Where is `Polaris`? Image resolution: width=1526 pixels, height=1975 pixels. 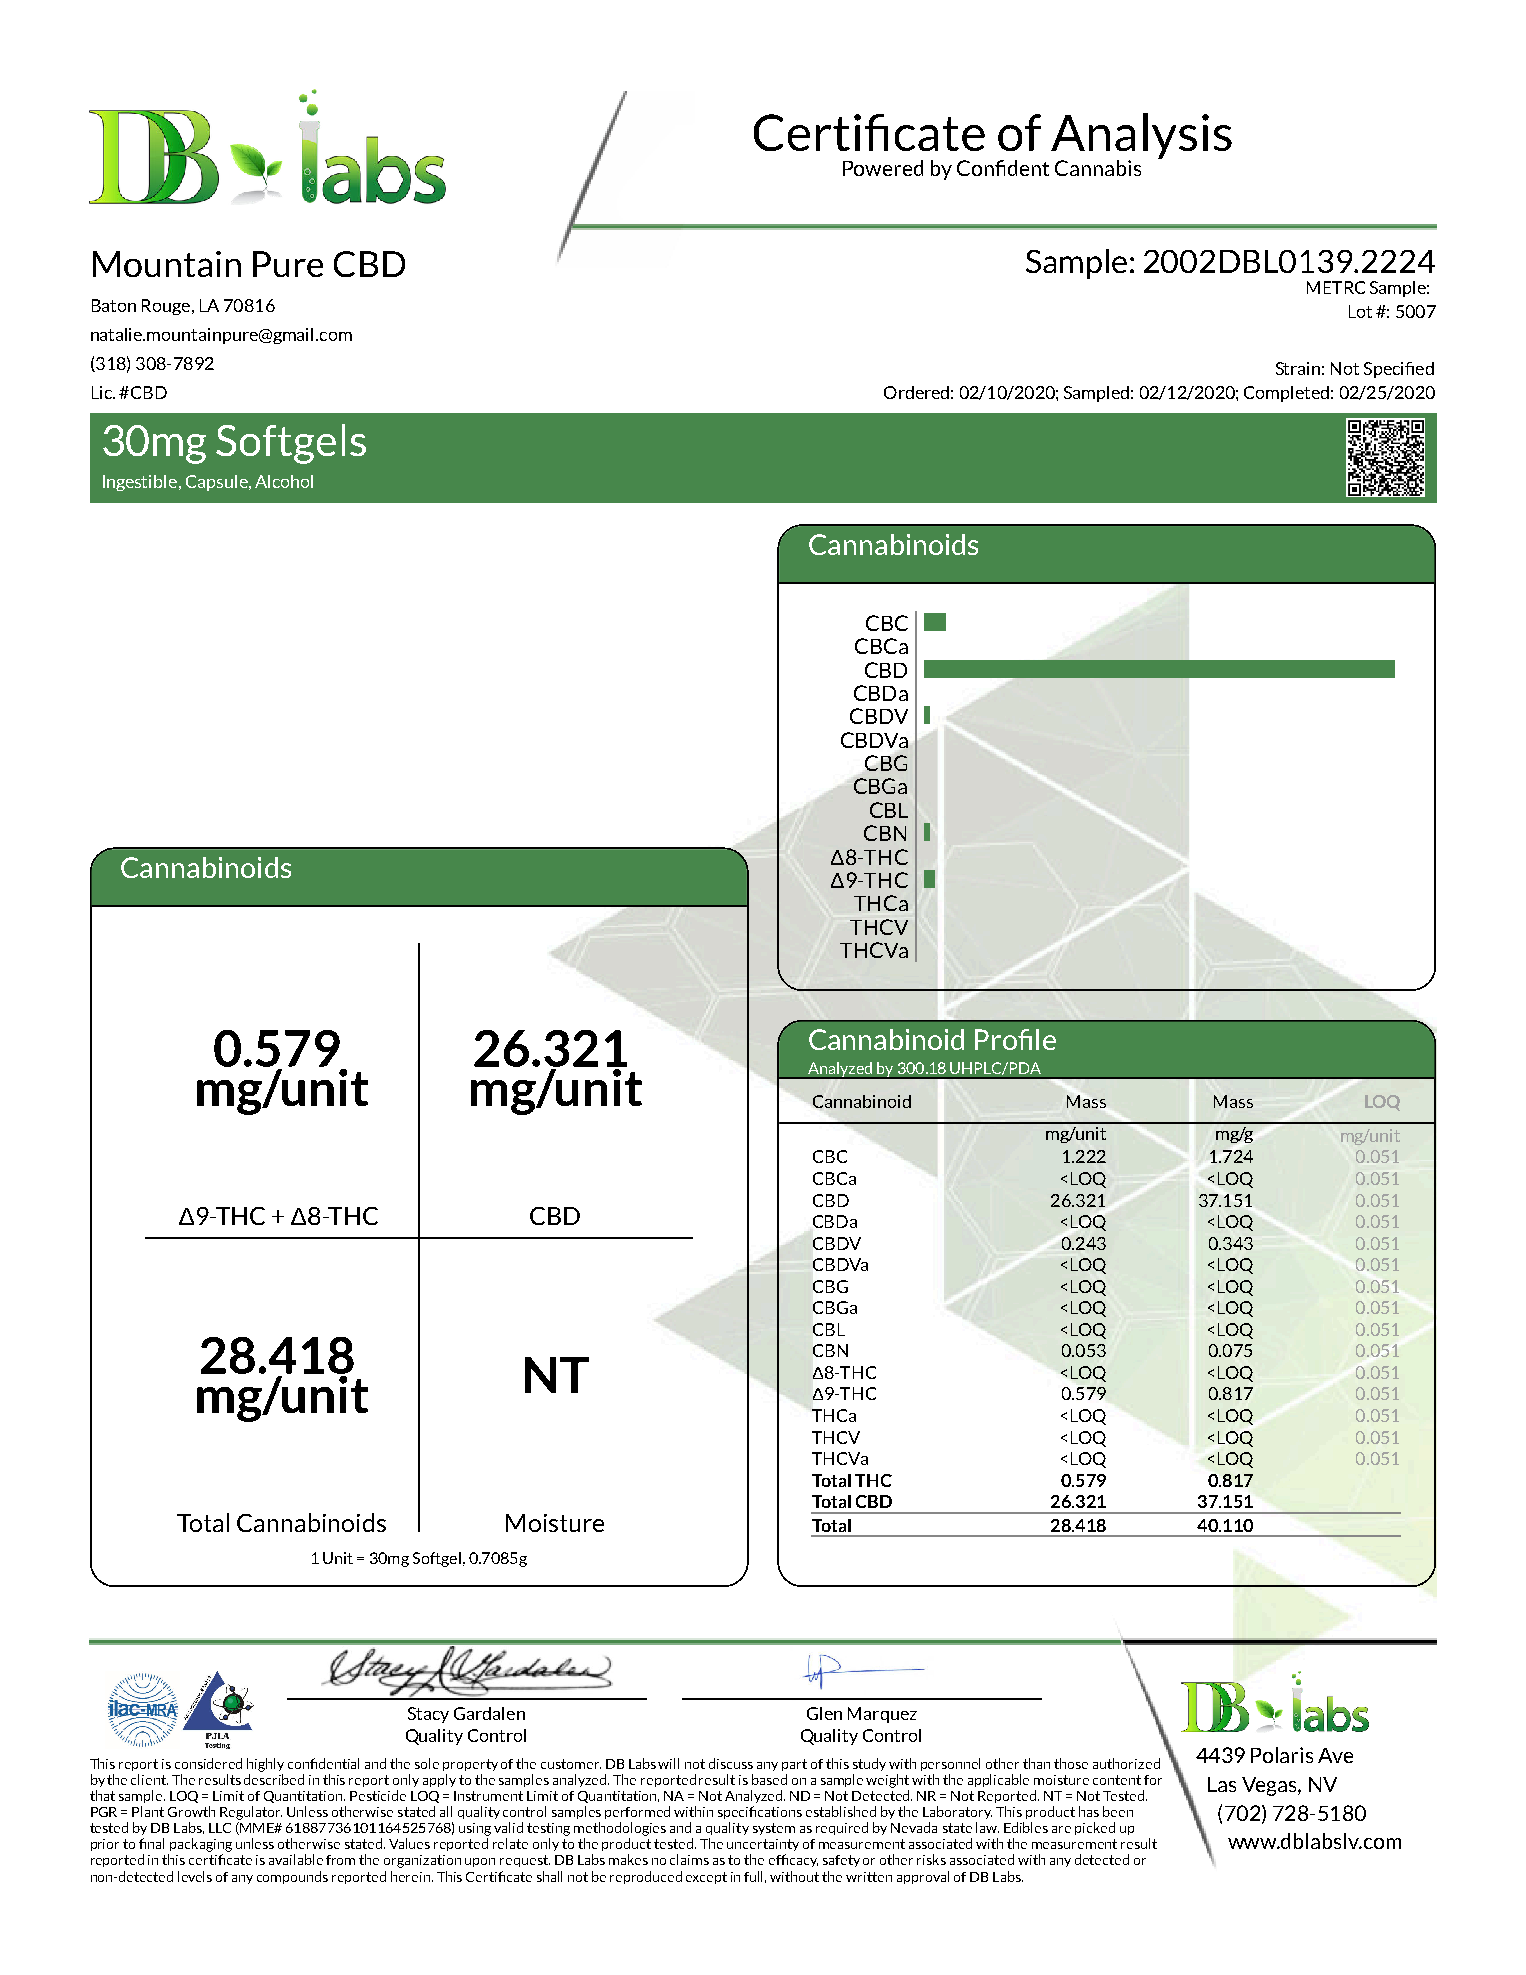
Polaris is located at coordinates (1282, 1755).
